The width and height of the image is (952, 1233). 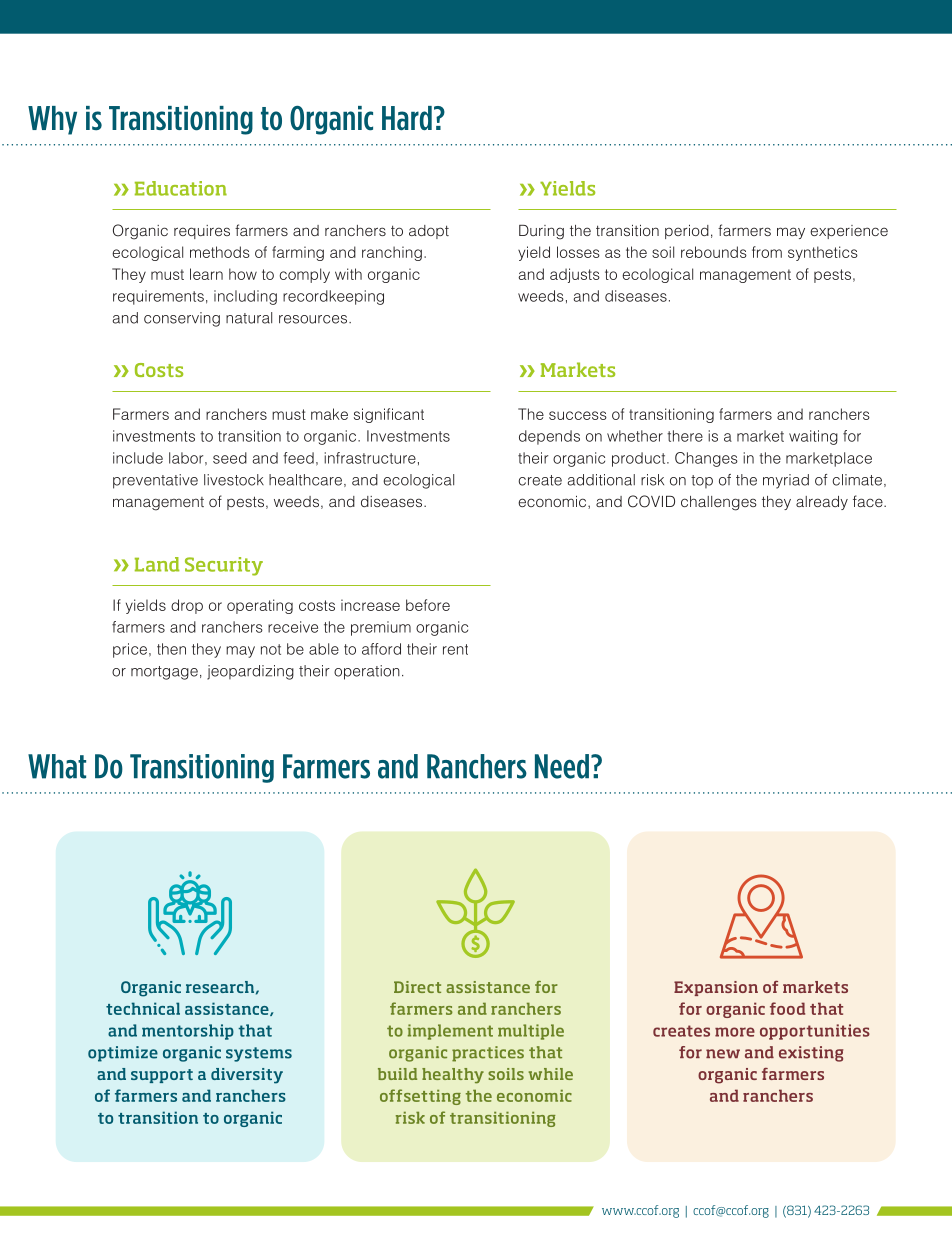 I want to click on experience, so click(x=849, y=232).
